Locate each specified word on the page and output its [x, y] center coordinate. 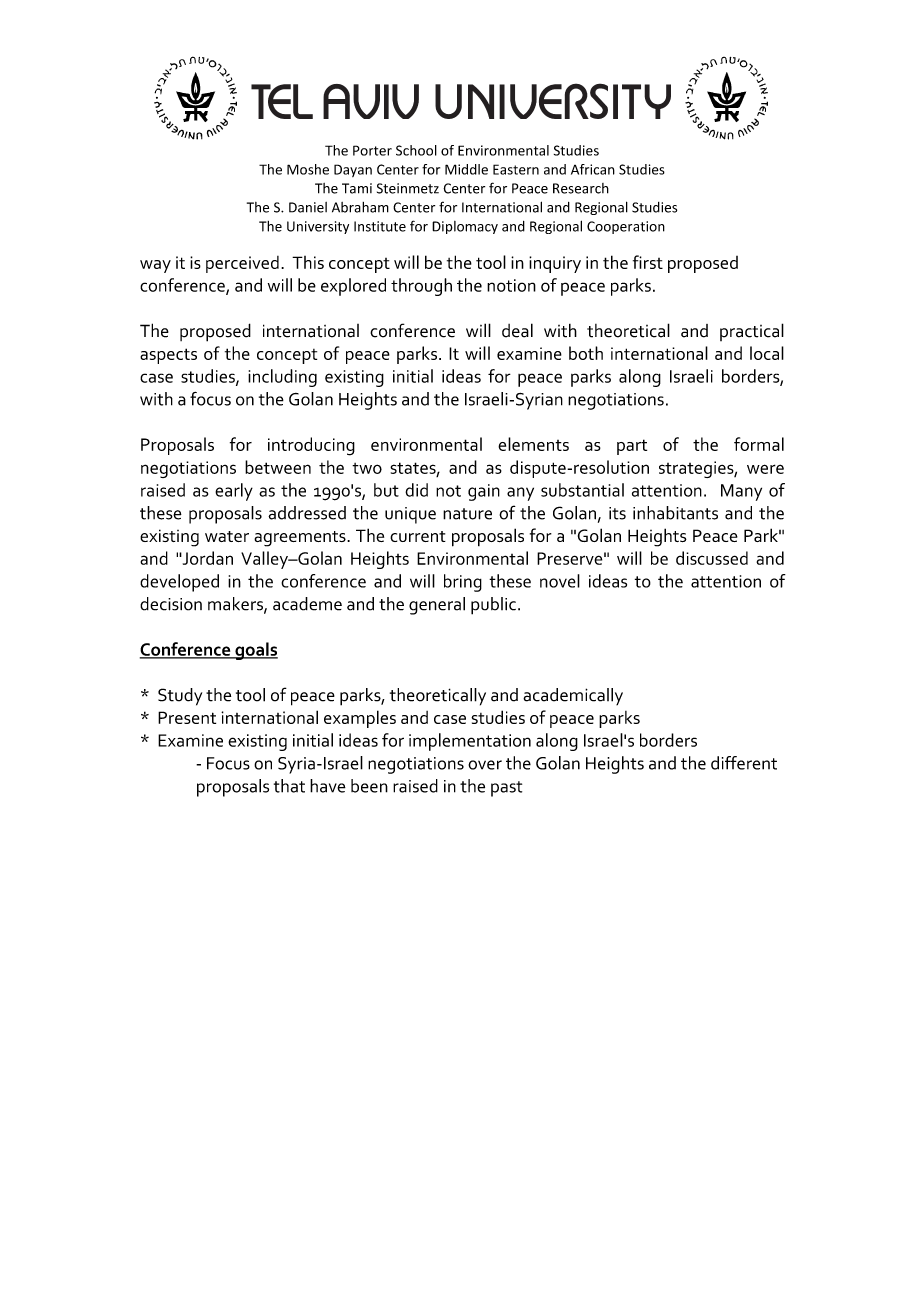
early [234, 492]
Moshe [308, 169]
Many [741, 492]
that [289, 786]
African [593, 169]
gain [484, 492]
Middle [466, 169]
